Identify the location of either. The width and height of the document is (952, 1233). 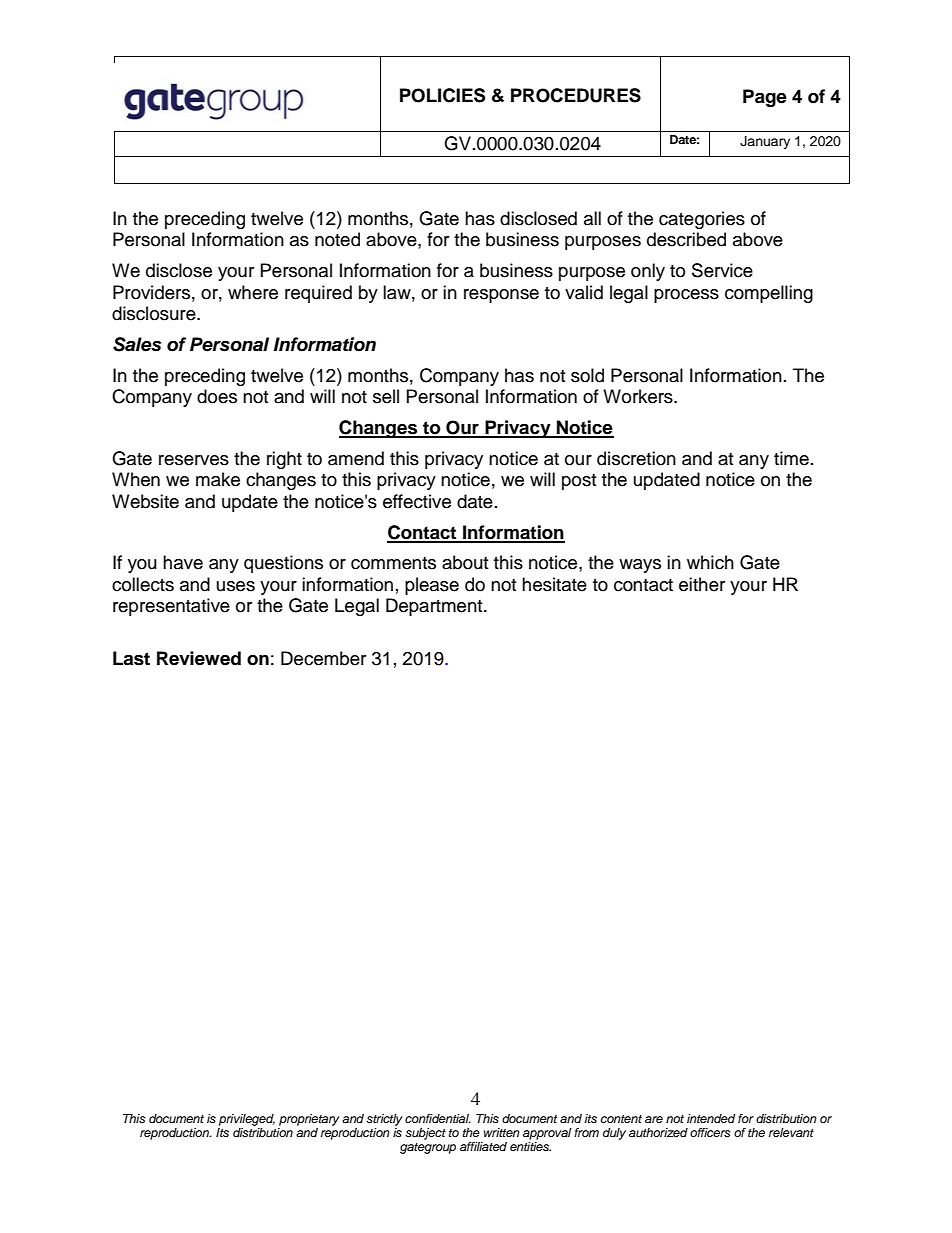
(702, 584).
